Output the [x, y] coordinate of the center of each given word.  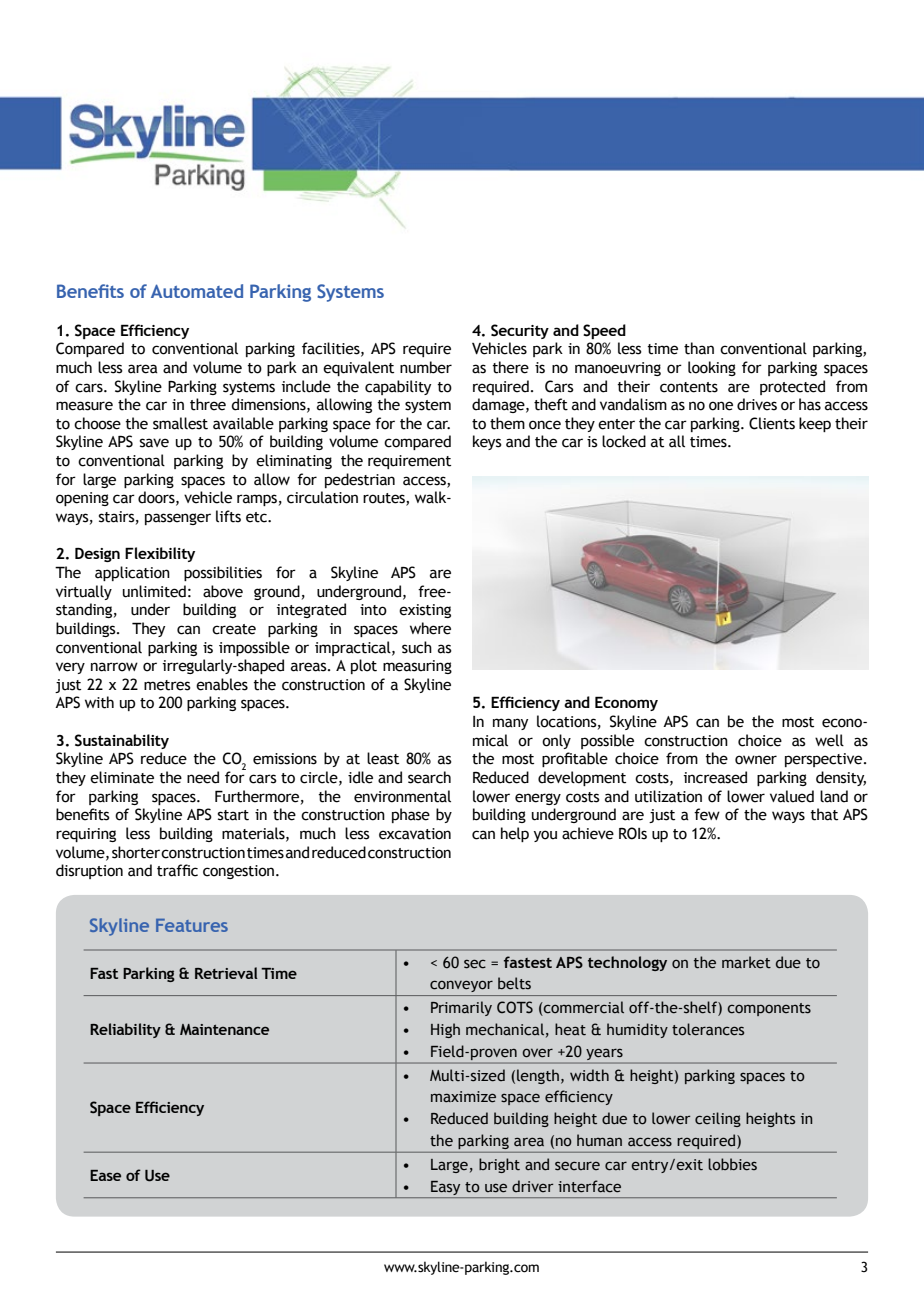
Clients [772, 423]
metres [167, 685]
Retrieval [226, 973]
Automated [197, 291]
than [699, 348]
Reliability [125, 1030]
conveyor [461, 986]
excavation [415, 834]
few [707, 814]
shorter [137, 852]
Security [520, 331]
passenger [178, 519]
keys [487, 442]
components [769, 1009]
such [417, 647]
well [829, 740]
